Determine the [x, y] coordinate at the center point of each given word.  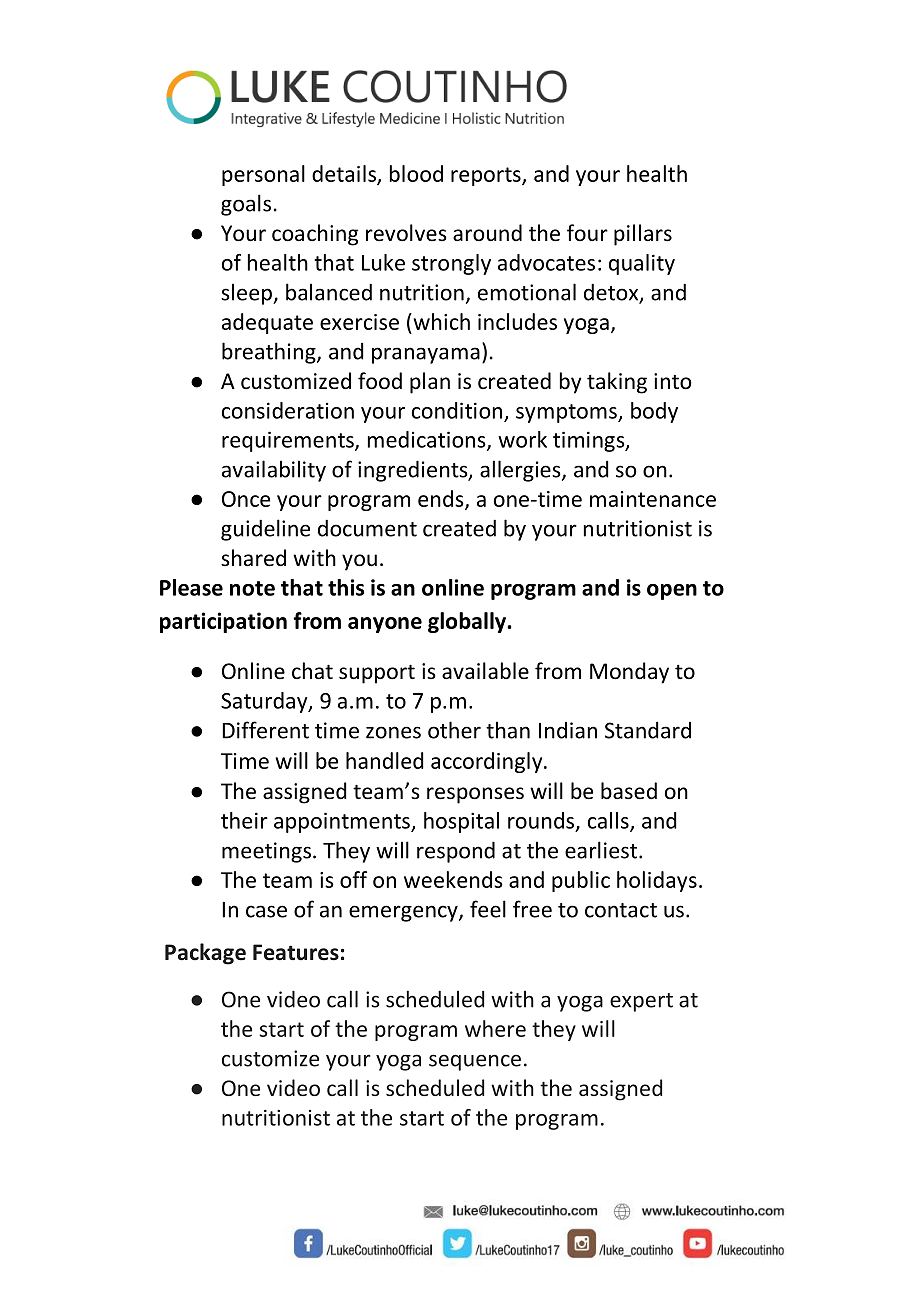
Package [205, 954]
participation [223, 622]
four [587, 232]
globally [468, 622]
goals [246, 205]
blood [416, 173]
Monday [629, 673]
